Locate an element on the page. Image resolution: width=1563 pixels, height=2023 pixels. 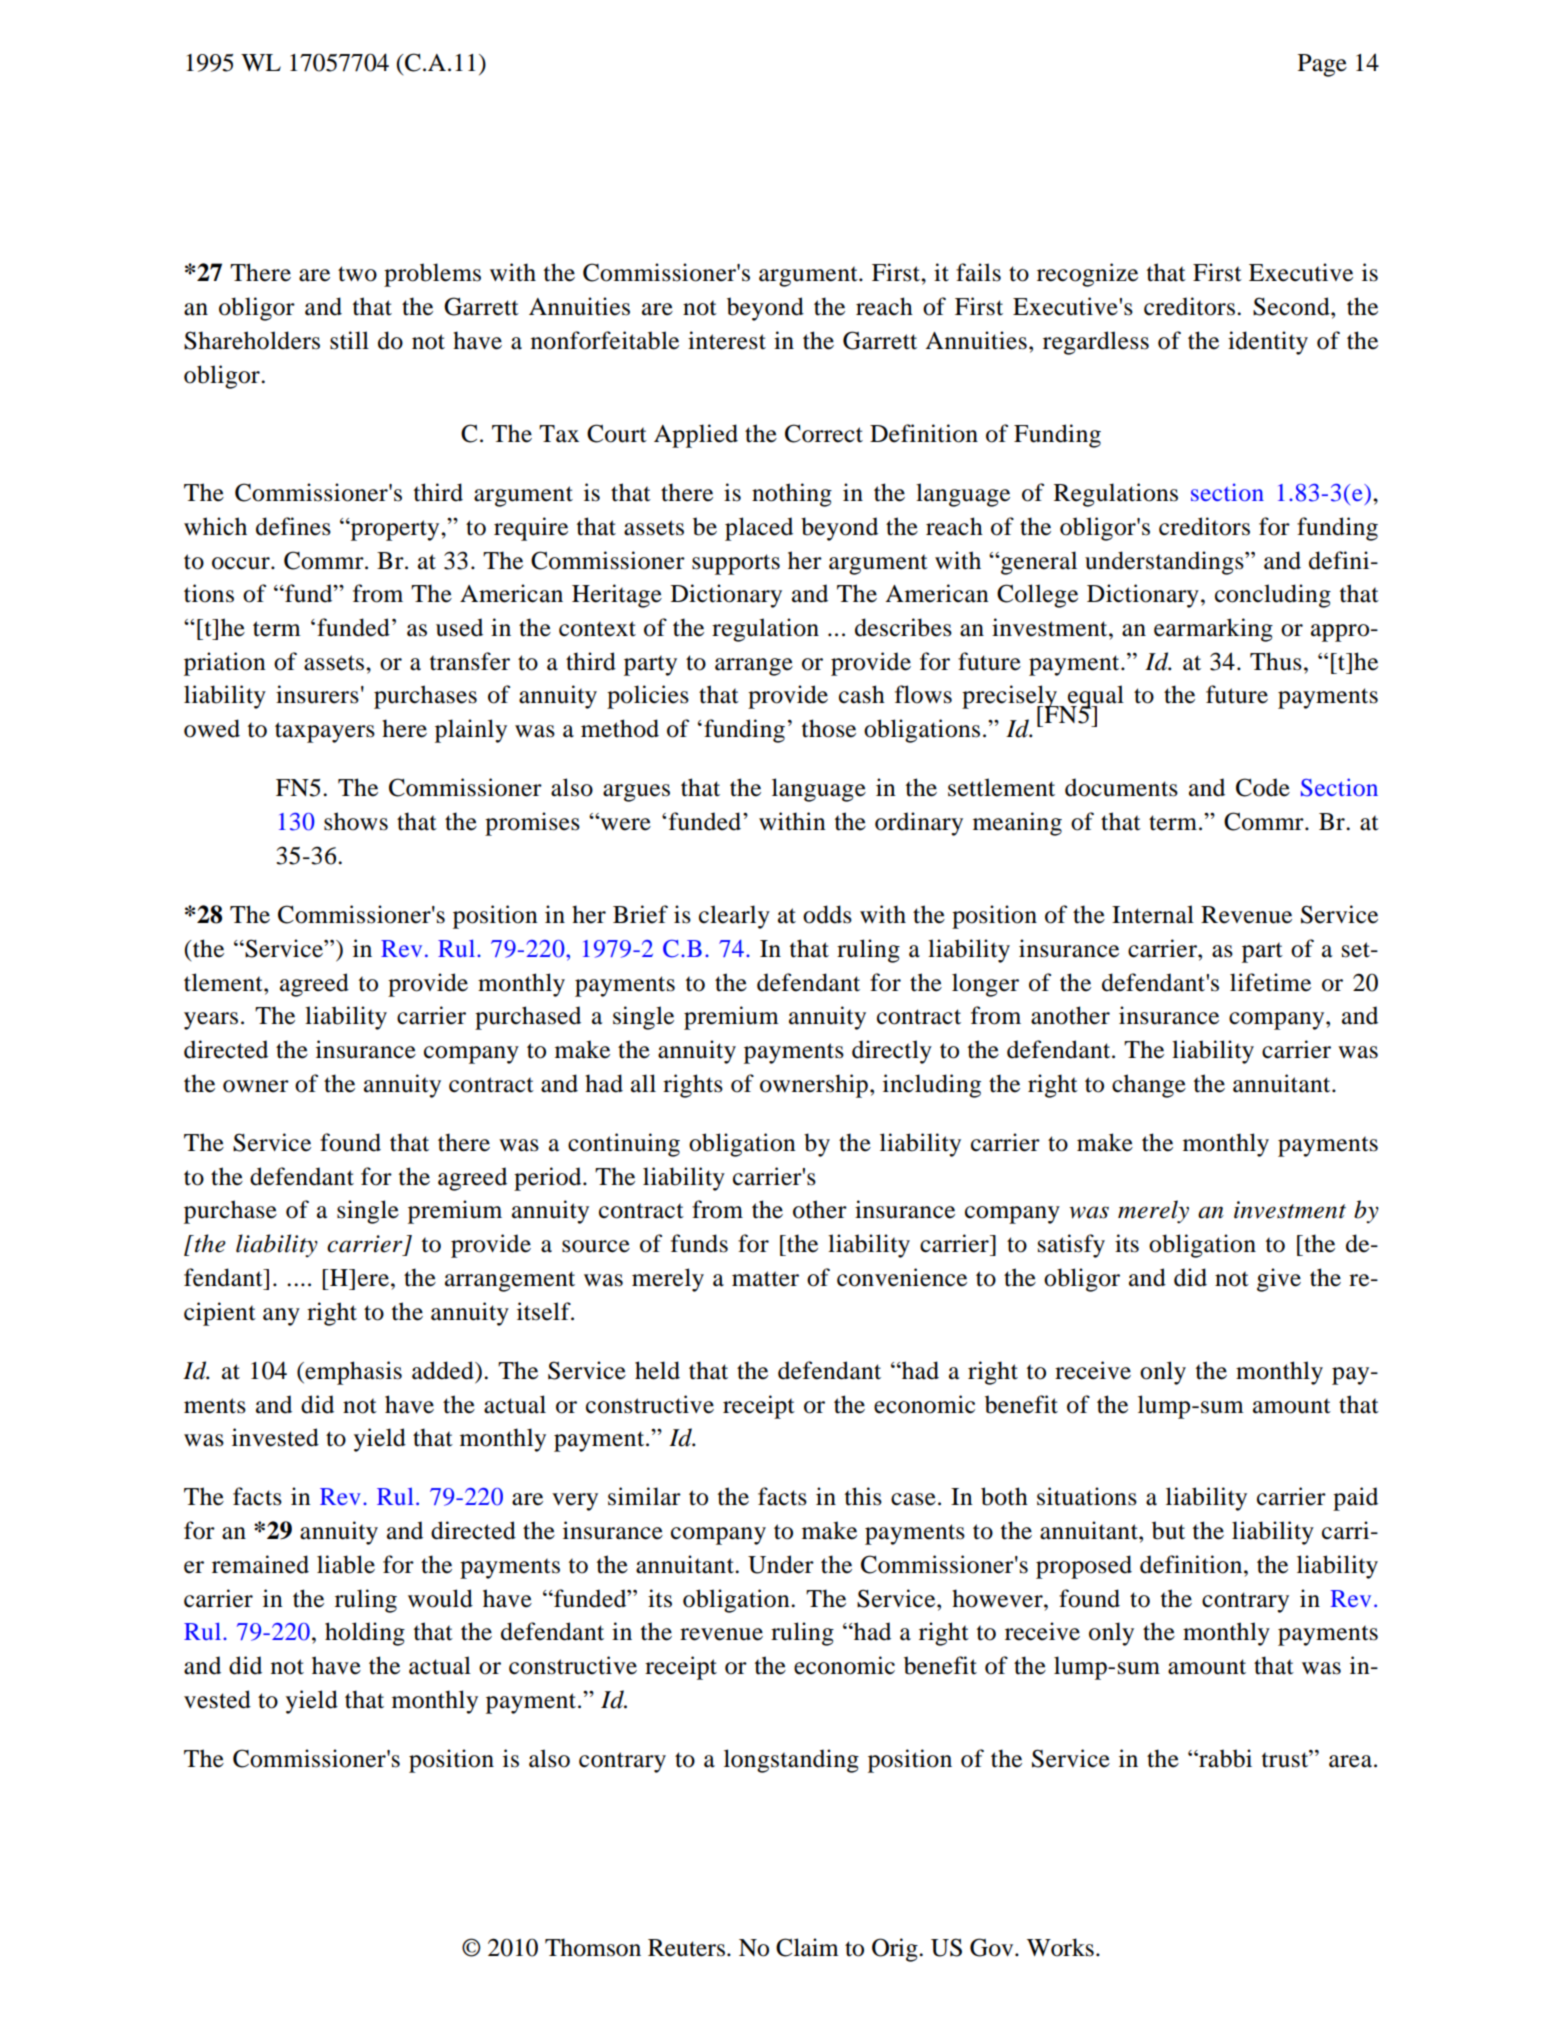
those is located at coordinates (829, 728).
